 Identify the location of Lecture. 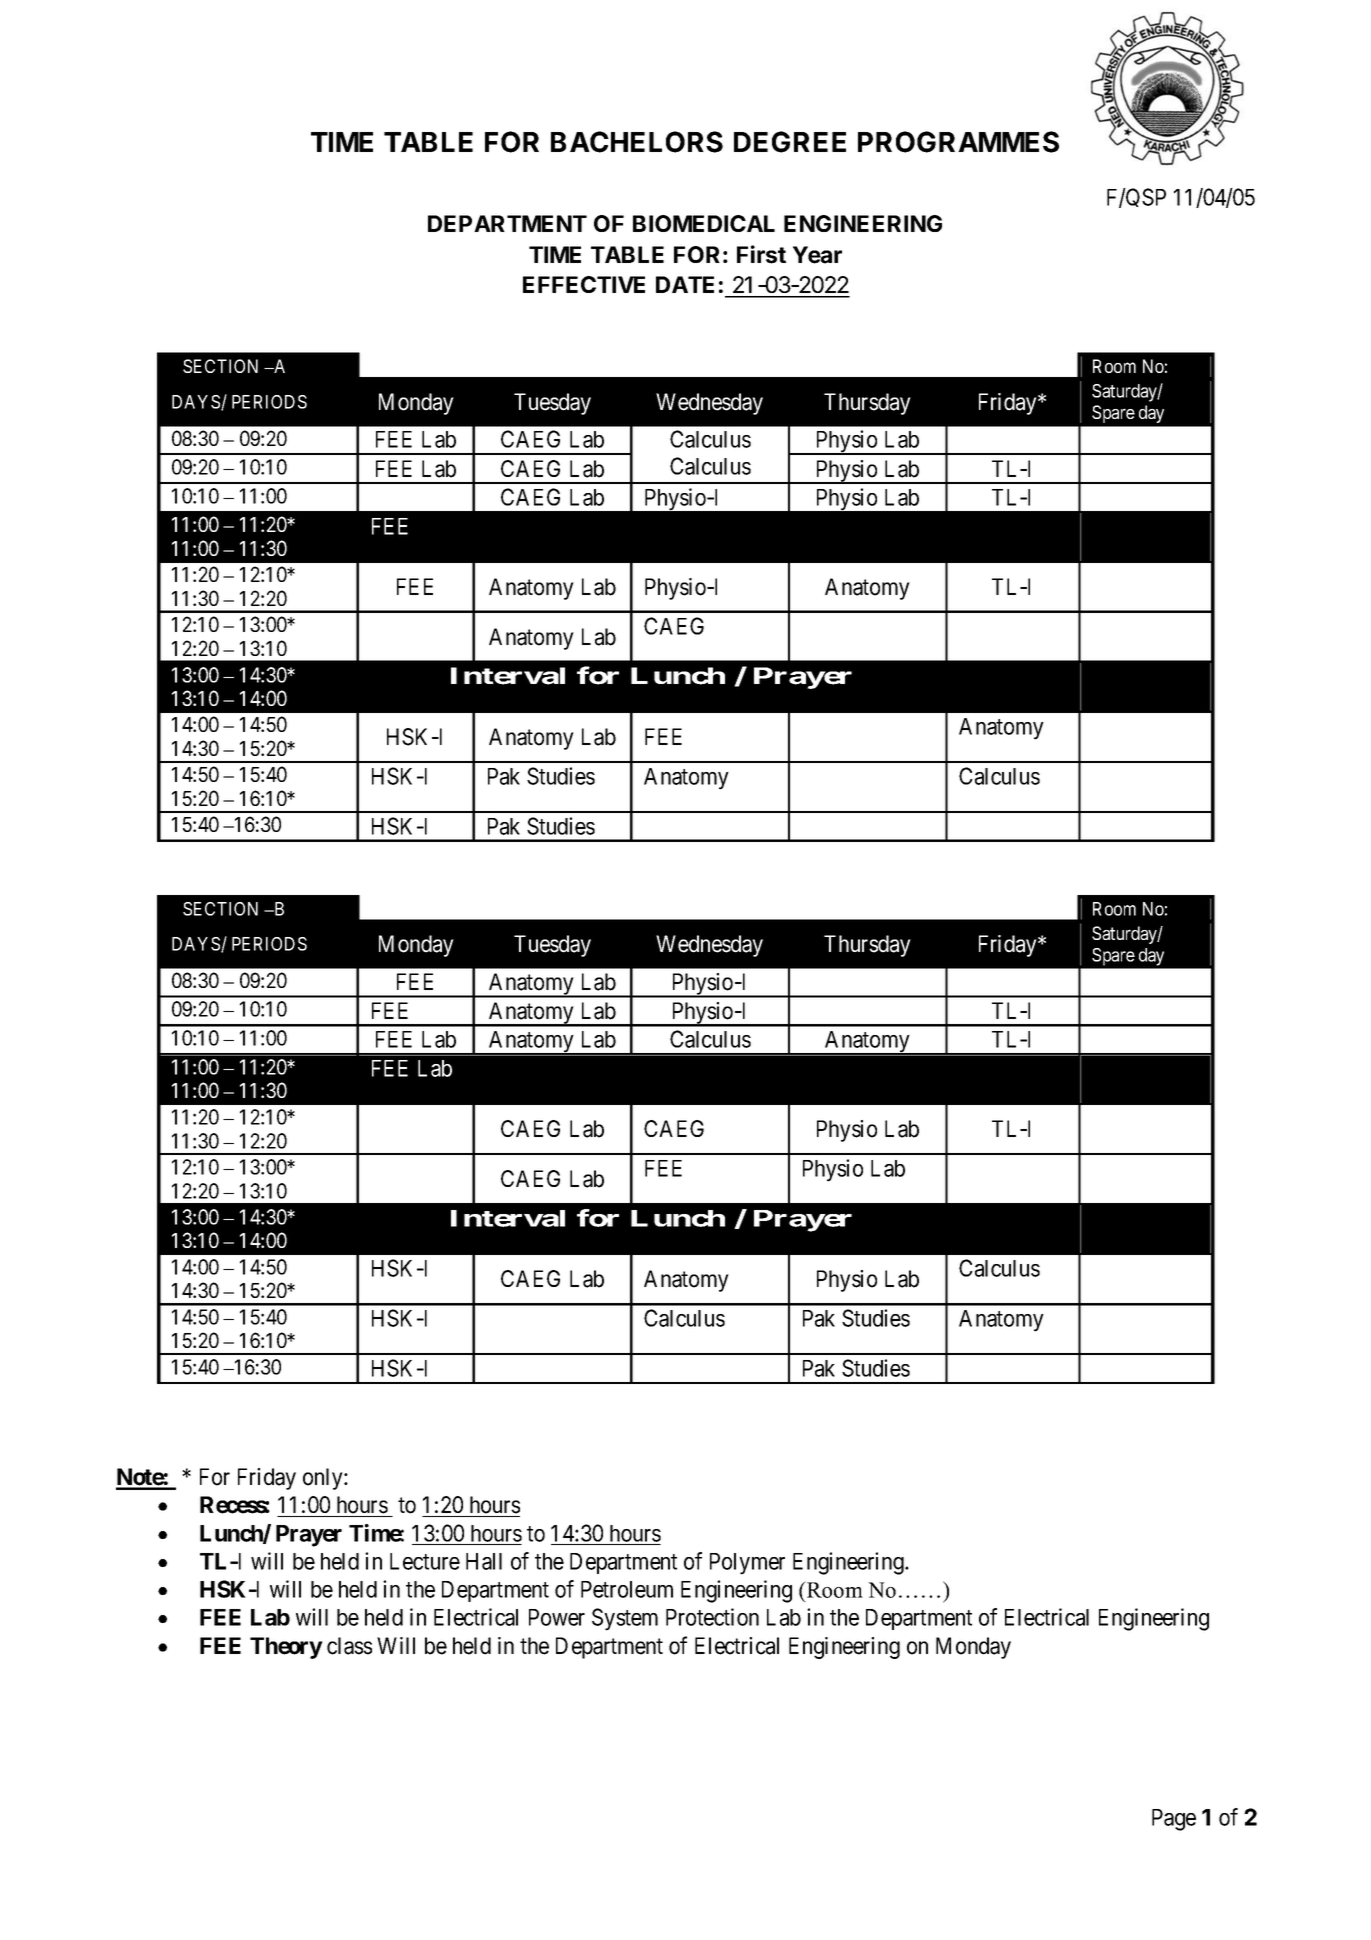
(425, 1561).
